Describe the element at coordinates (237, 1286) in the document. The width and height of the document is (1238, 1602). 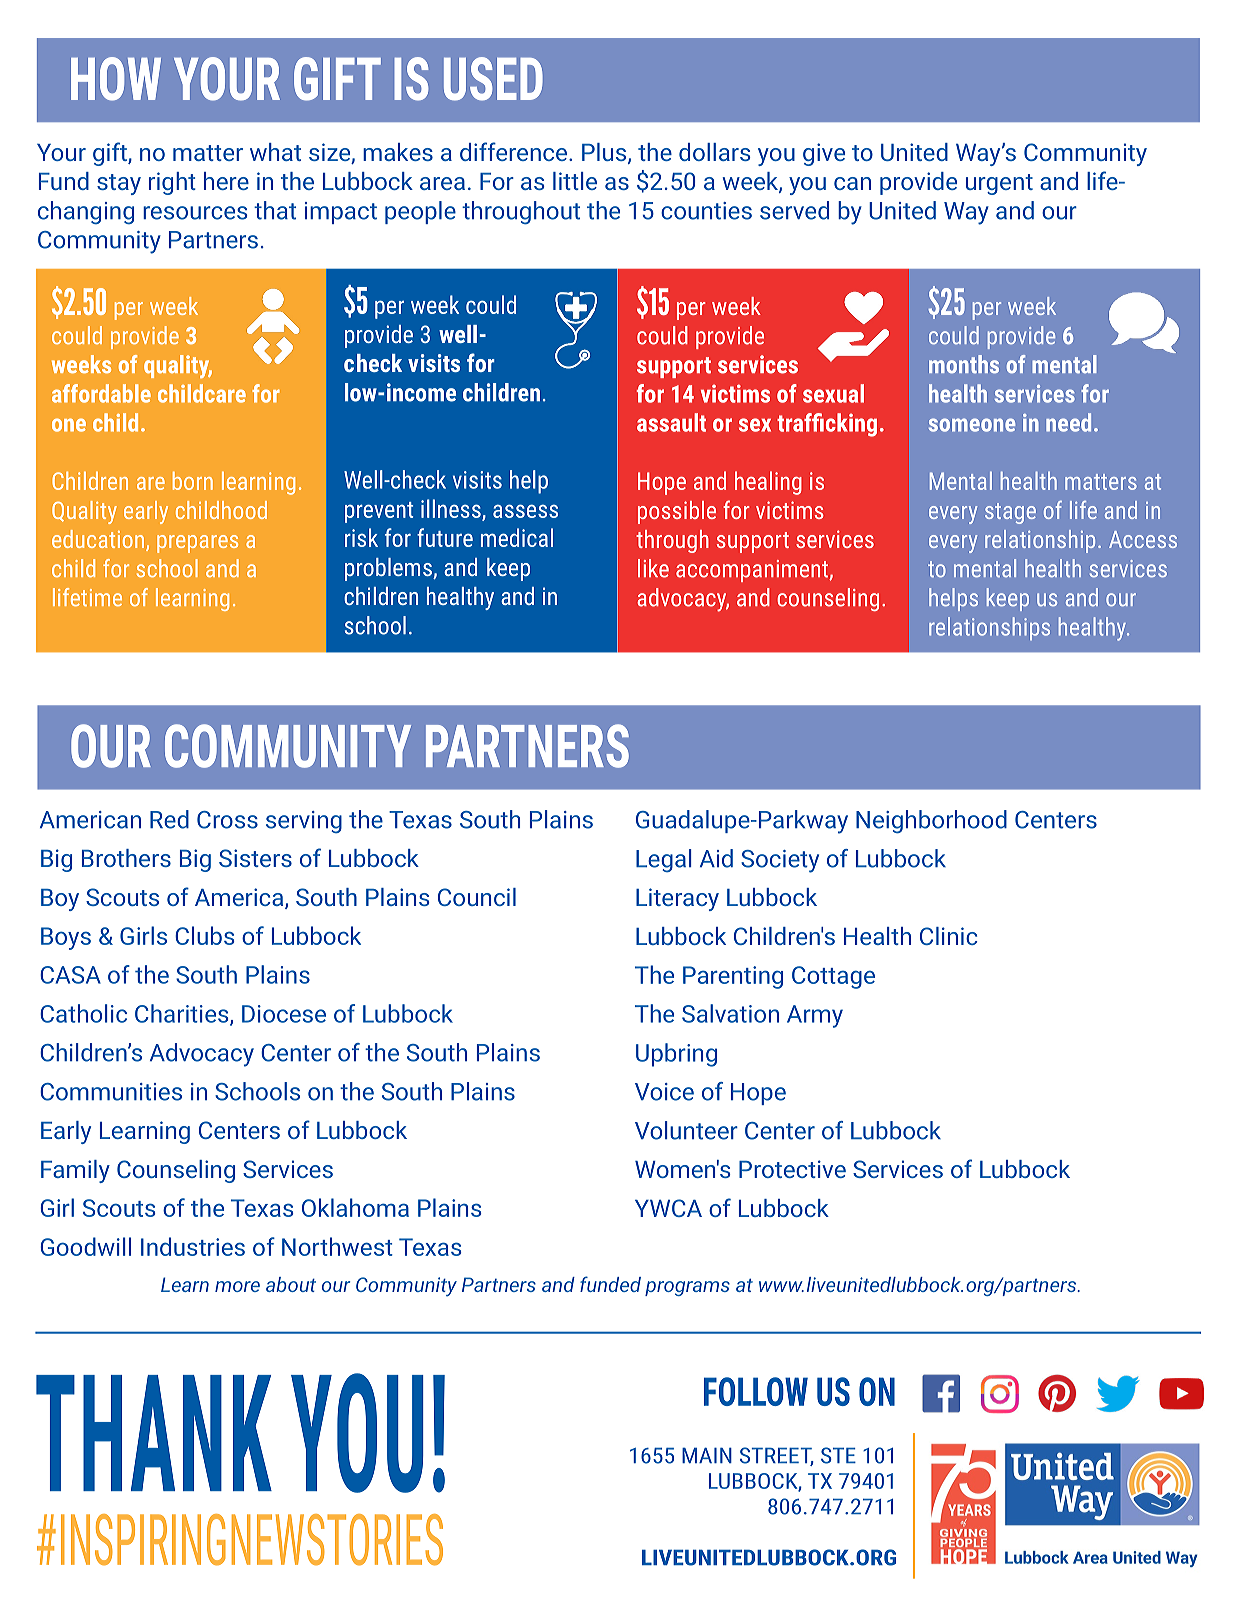
I see `more` at that location.
